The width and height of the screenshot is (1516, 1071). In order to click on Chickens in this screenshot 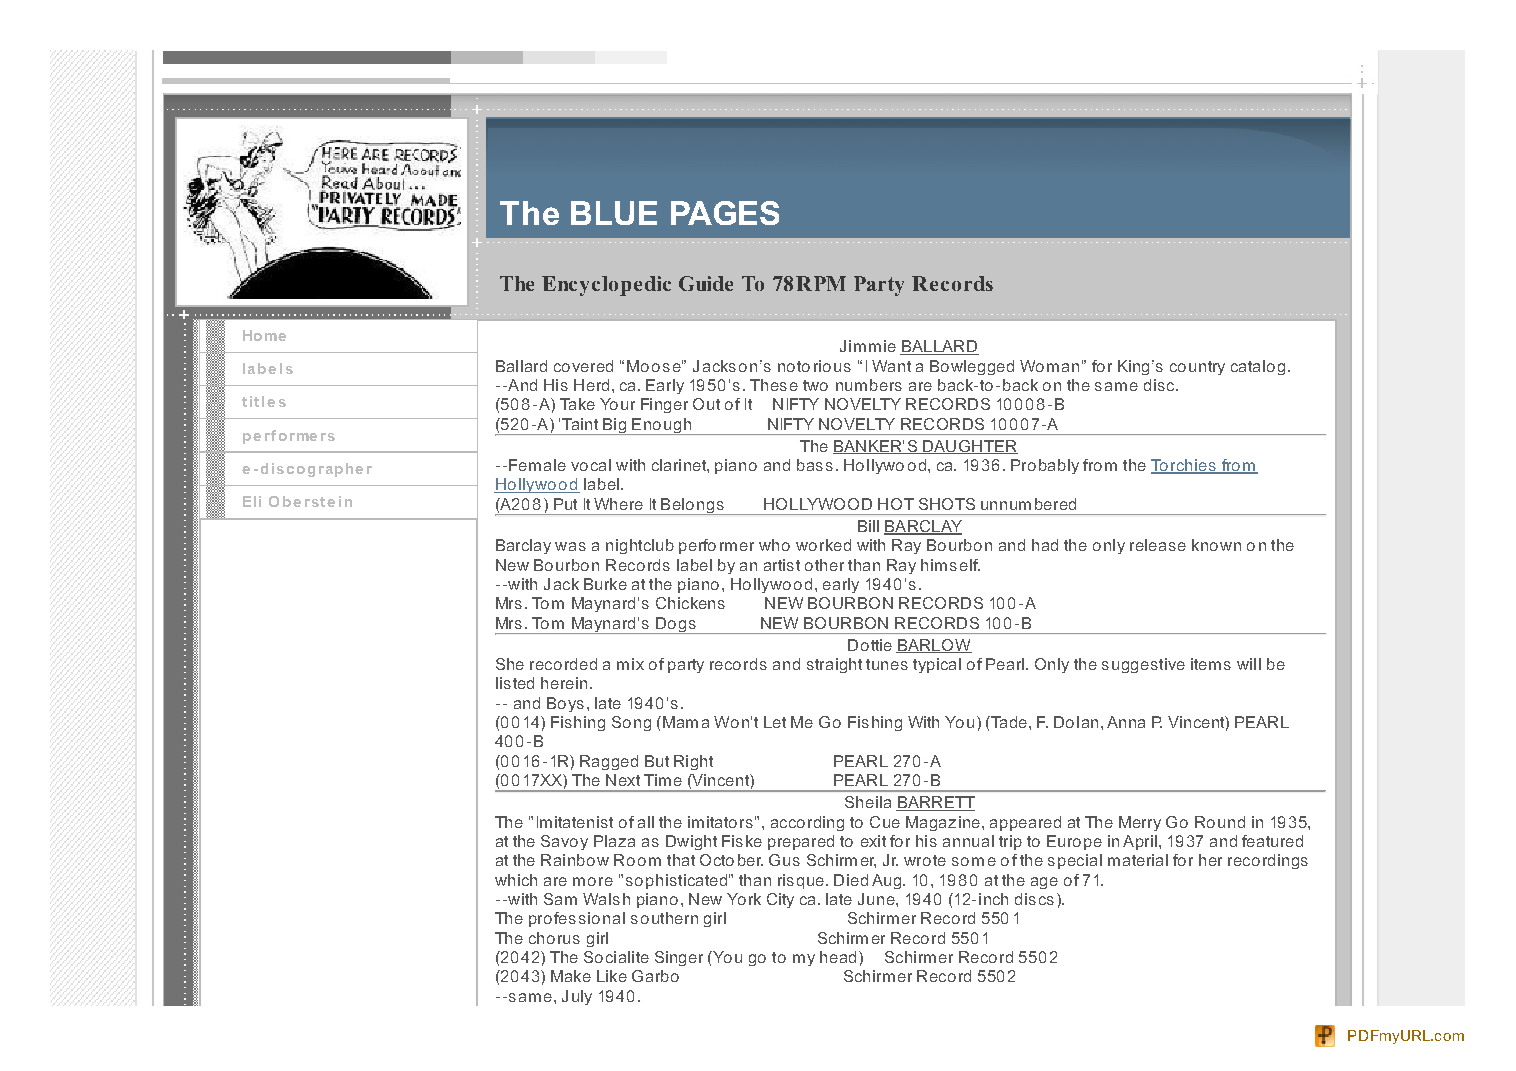, I will do `click(690, 603)`.
